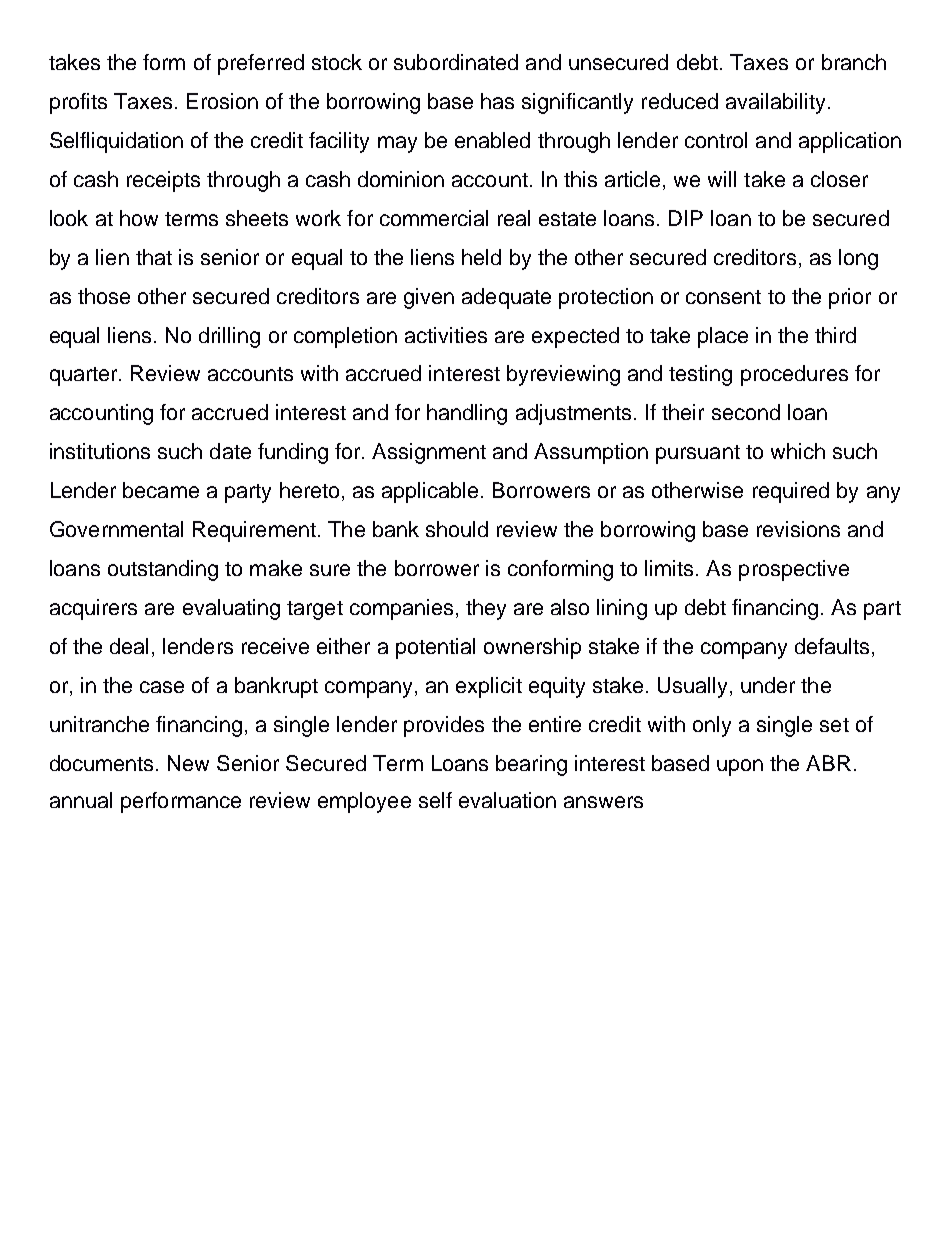  Describe the element at coordinates (486, 609) in the image. I see `they` at that location.
